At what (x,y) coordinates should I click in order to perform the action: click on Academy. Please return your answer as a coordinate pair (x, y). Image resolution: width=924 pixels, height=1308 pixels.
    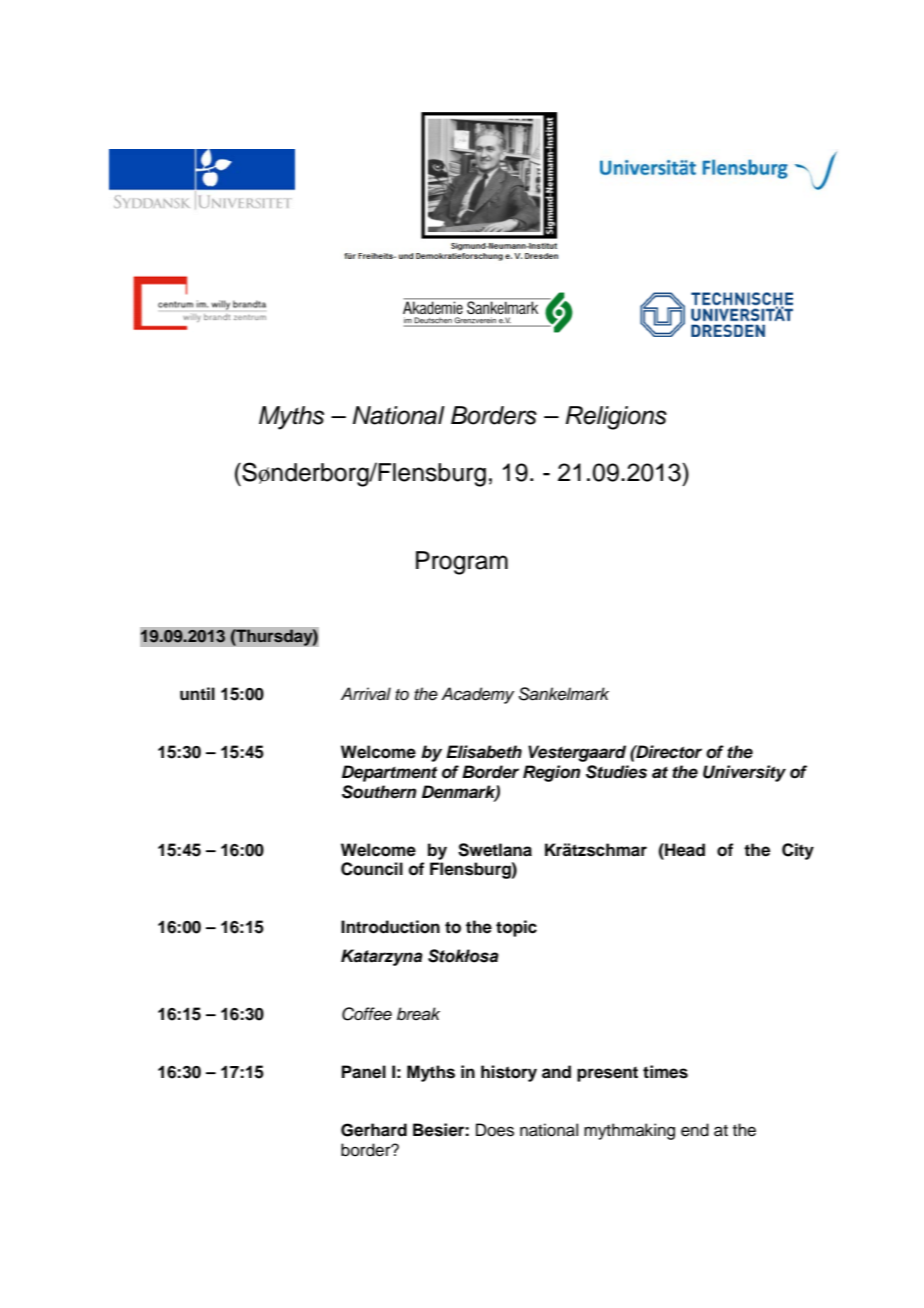
    Looking at the image, I should click on (477, 695).
